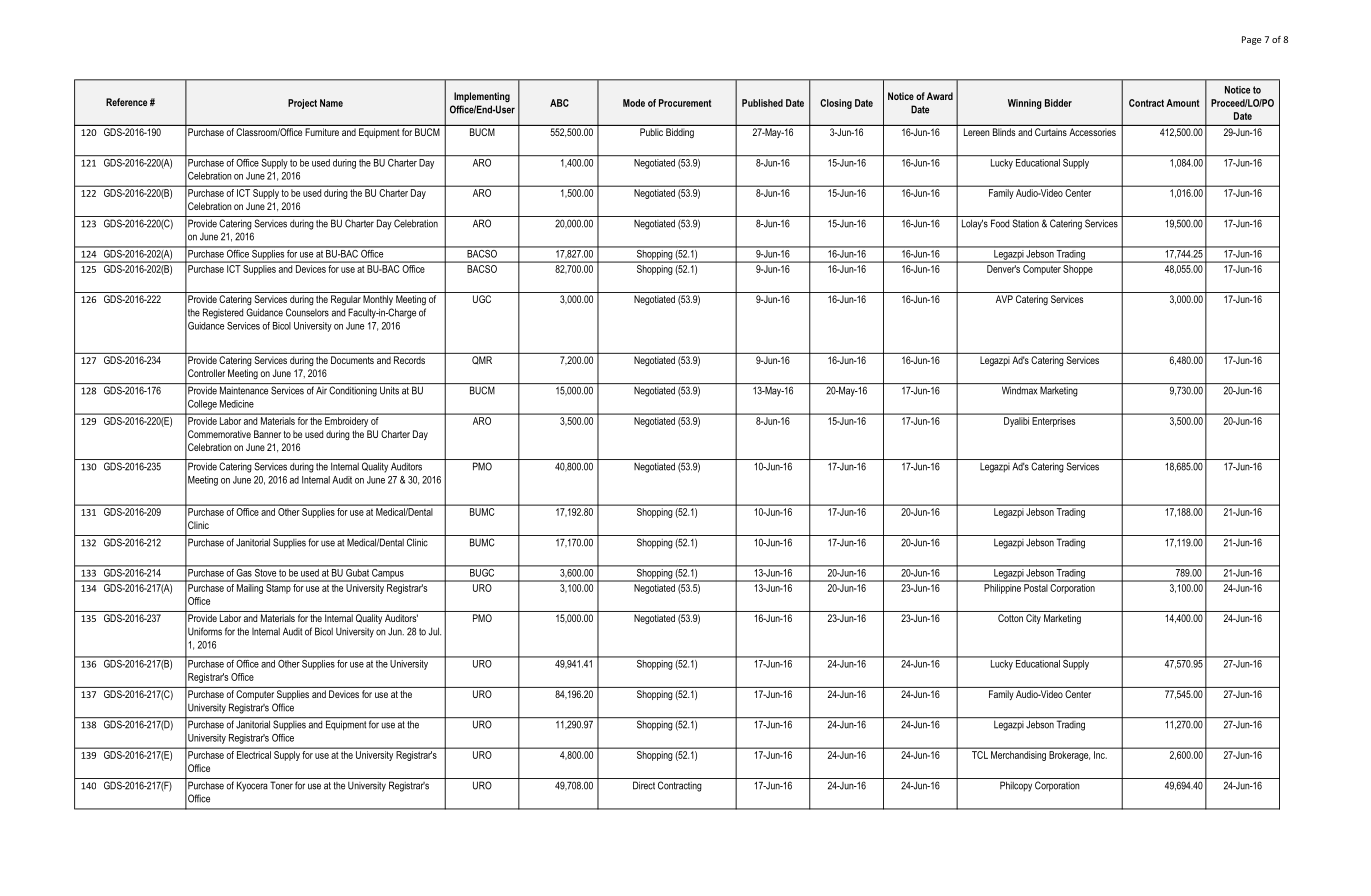 The width and height of the document is (1371, 896). I want to click on Bidder, so click(1058, 103).
